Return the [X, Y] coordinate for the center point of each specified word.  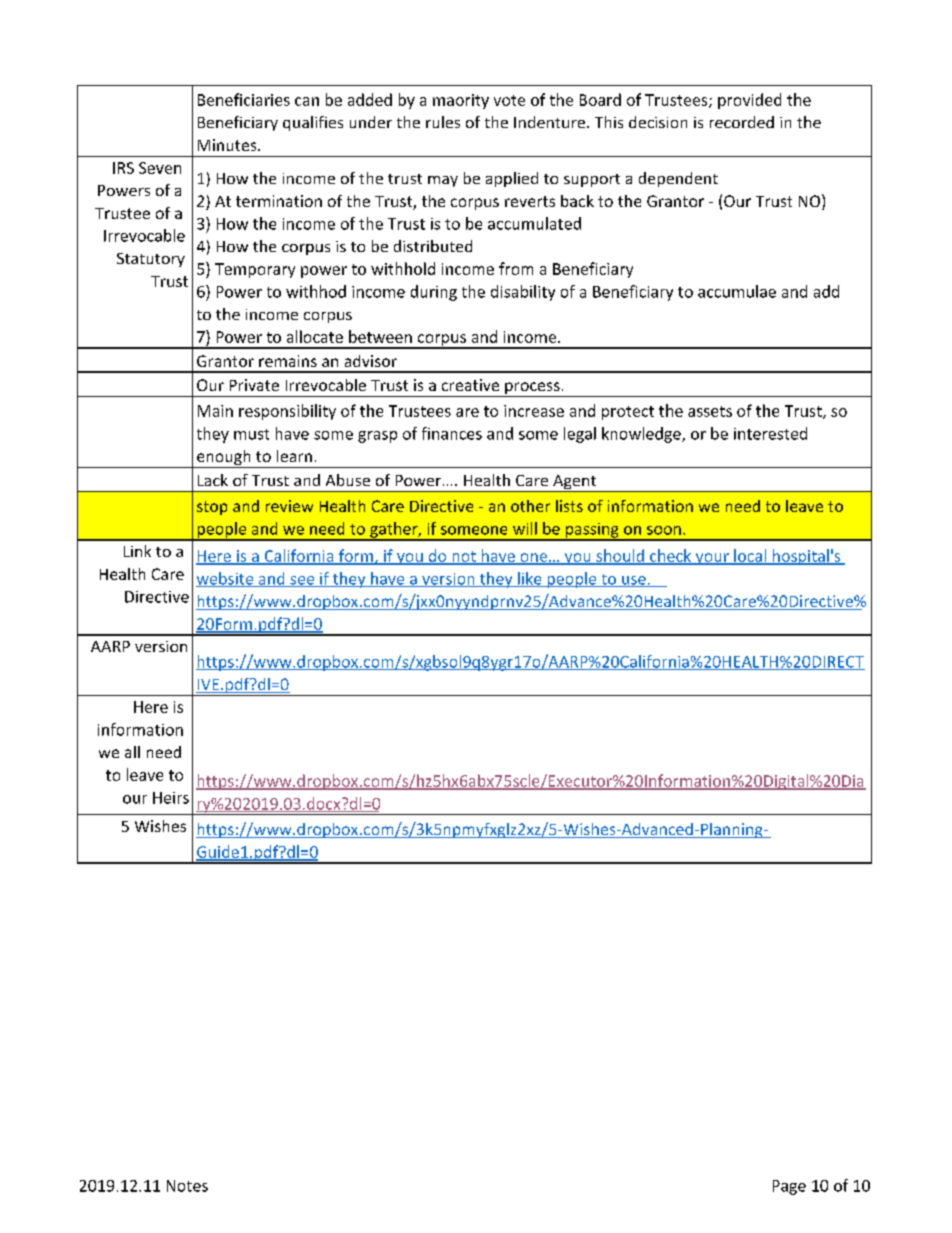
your [712, 559]
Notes [187, 1186]
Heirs [171, 798]
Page [789, 1187]
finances [452, 433]
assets [710, 411]
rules [443, 122]
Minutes [228, 145]
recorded [742, 122]
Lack [213, 480]
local [750, 556]
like [530, 579]
